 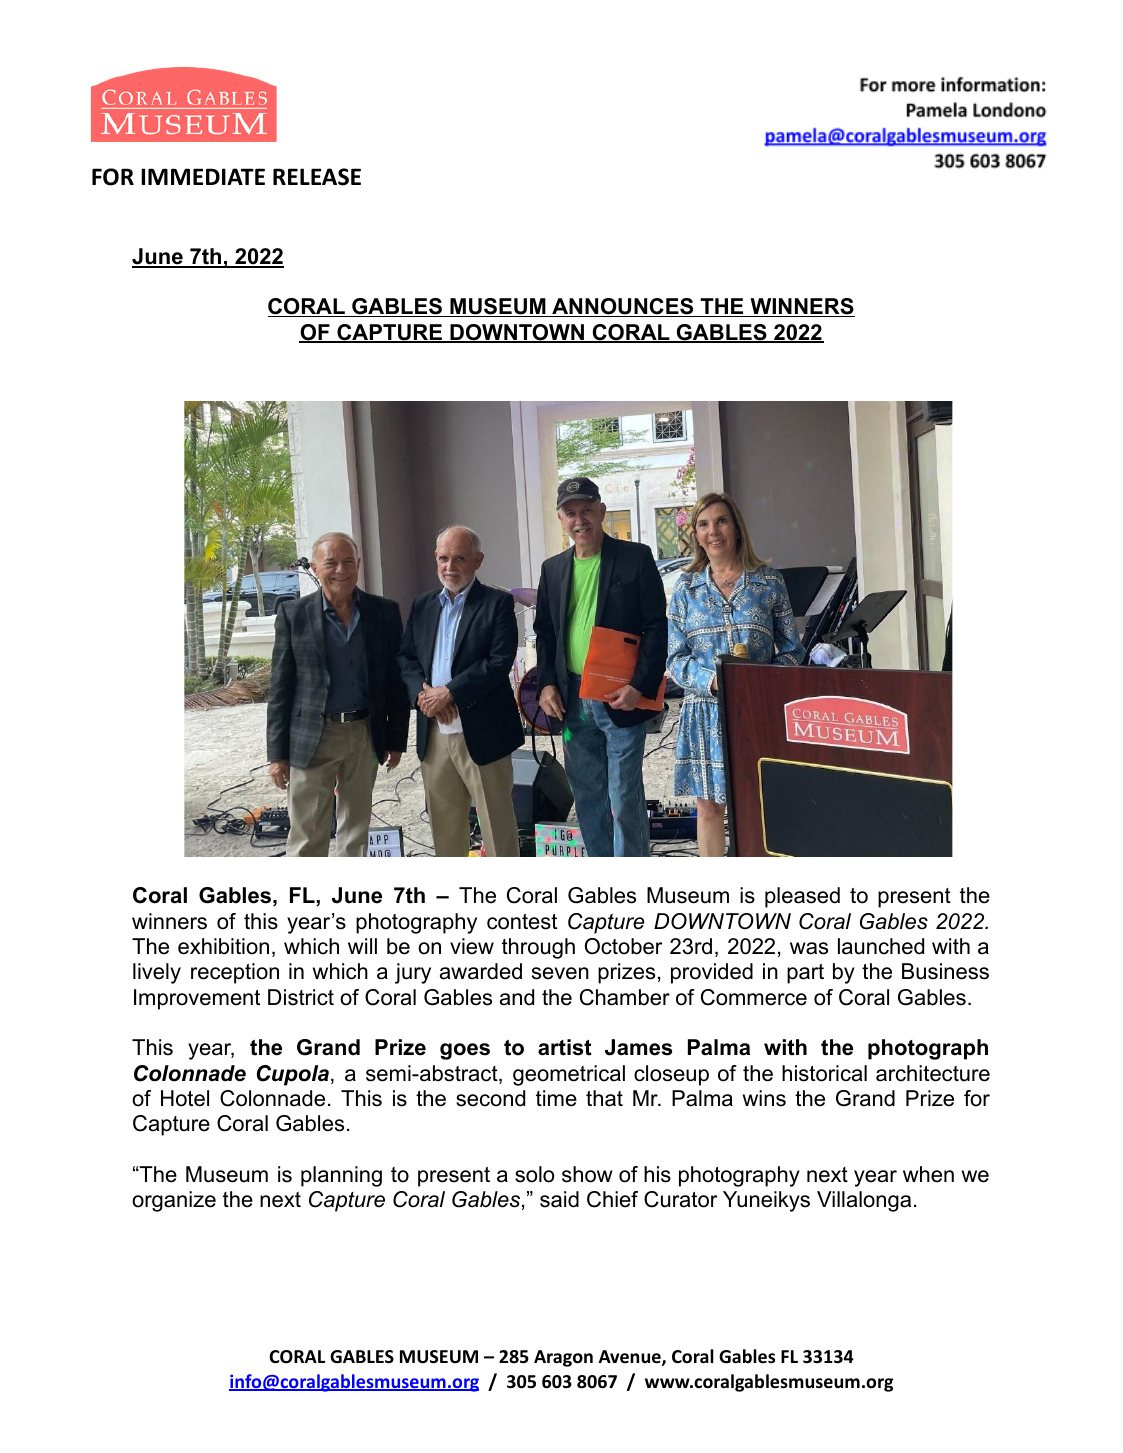 What do you see at coordinates (223, 946) in the screenshot?
I see `exhibition` at bounding box center [223, 946].
